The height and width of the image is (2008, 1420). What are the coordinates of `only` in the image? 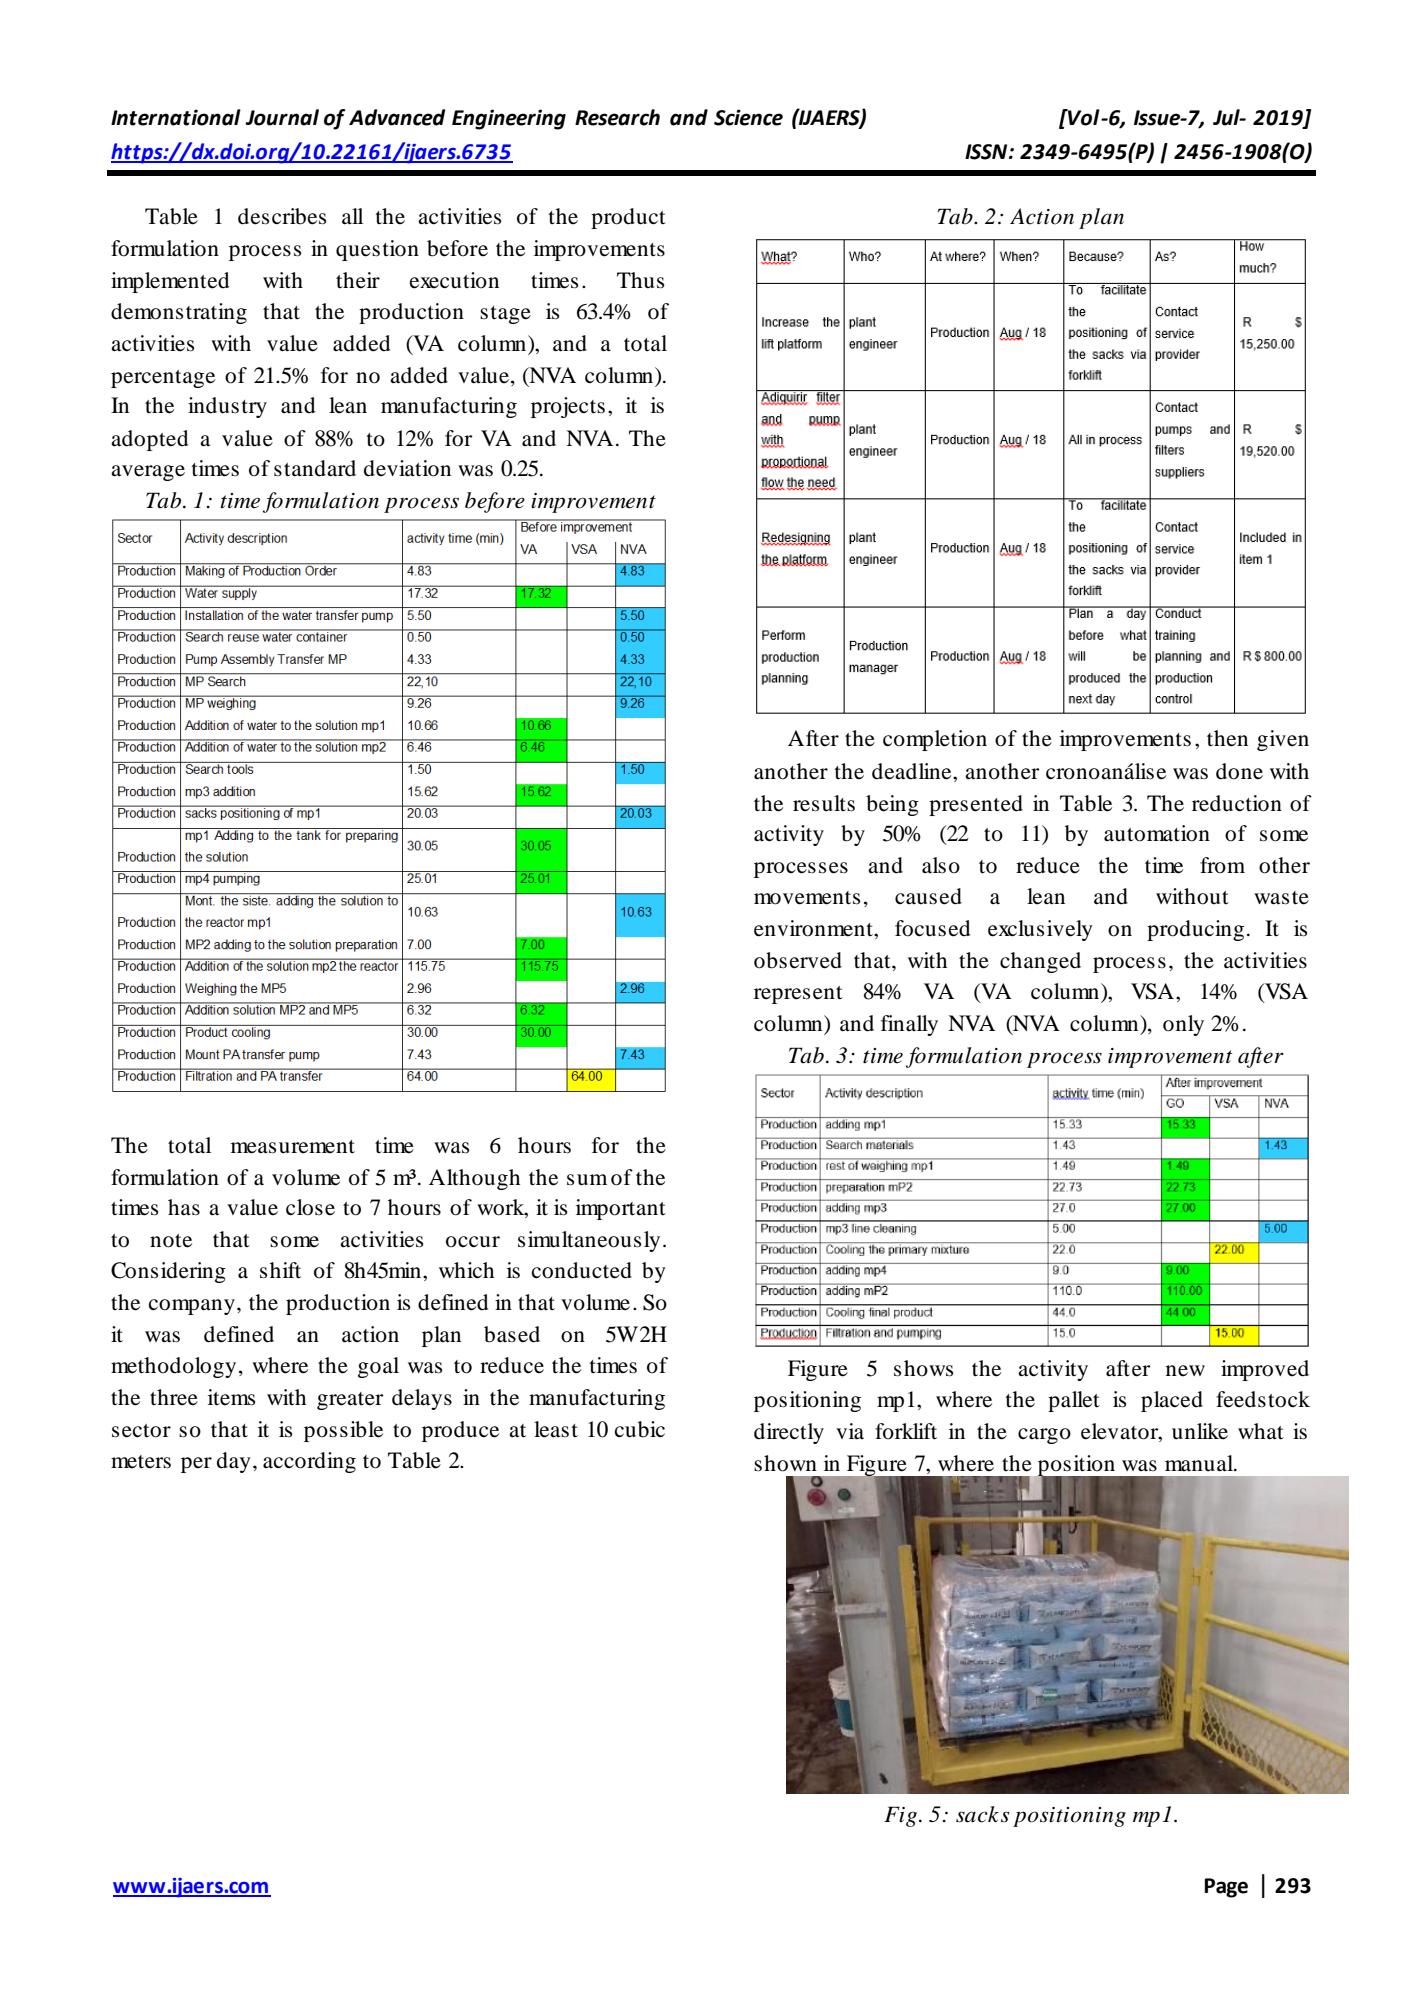 It's located at (1183, 1025).
